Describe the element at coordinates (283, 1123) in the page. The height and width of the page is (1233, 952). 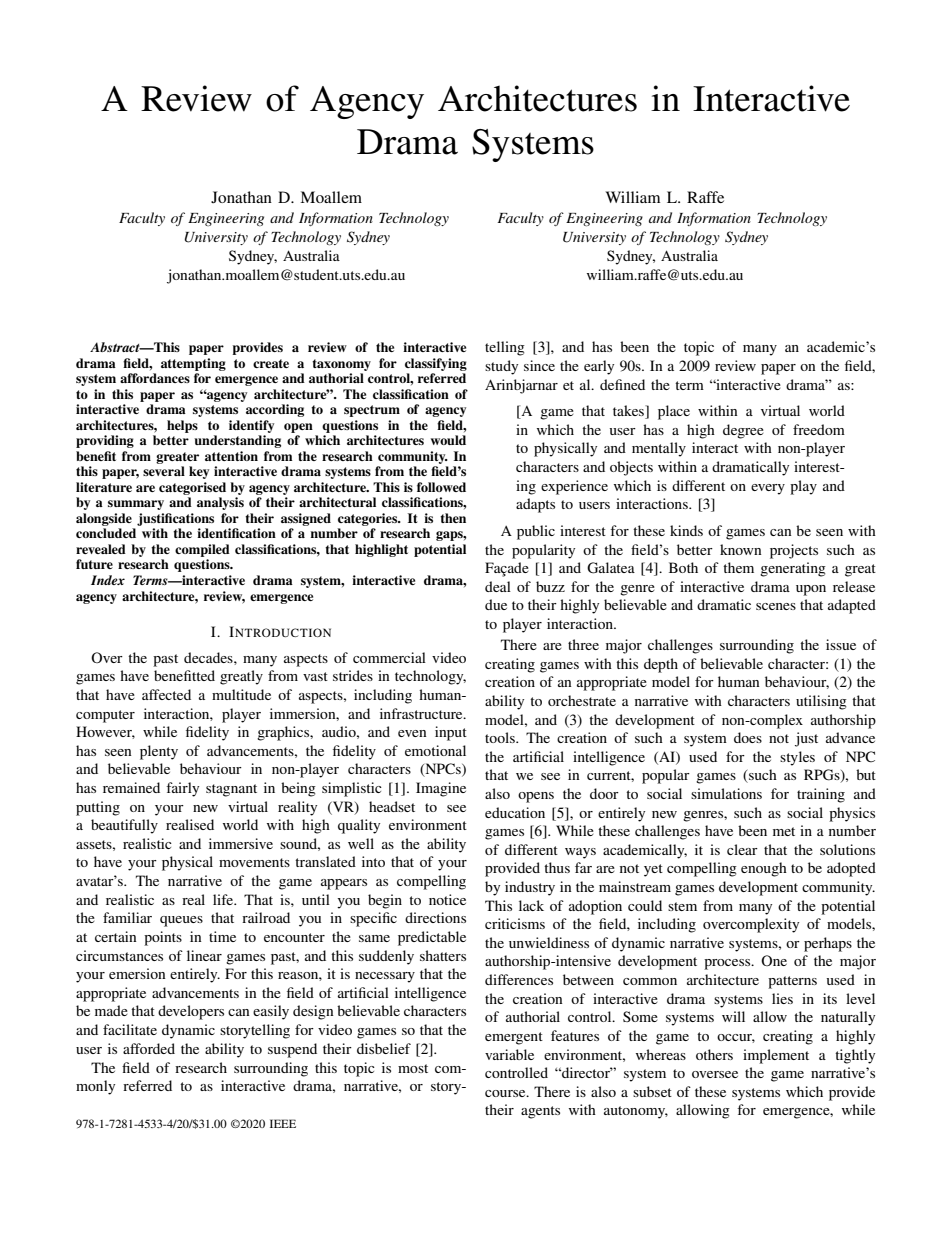
I see `IEEE` at that location.
